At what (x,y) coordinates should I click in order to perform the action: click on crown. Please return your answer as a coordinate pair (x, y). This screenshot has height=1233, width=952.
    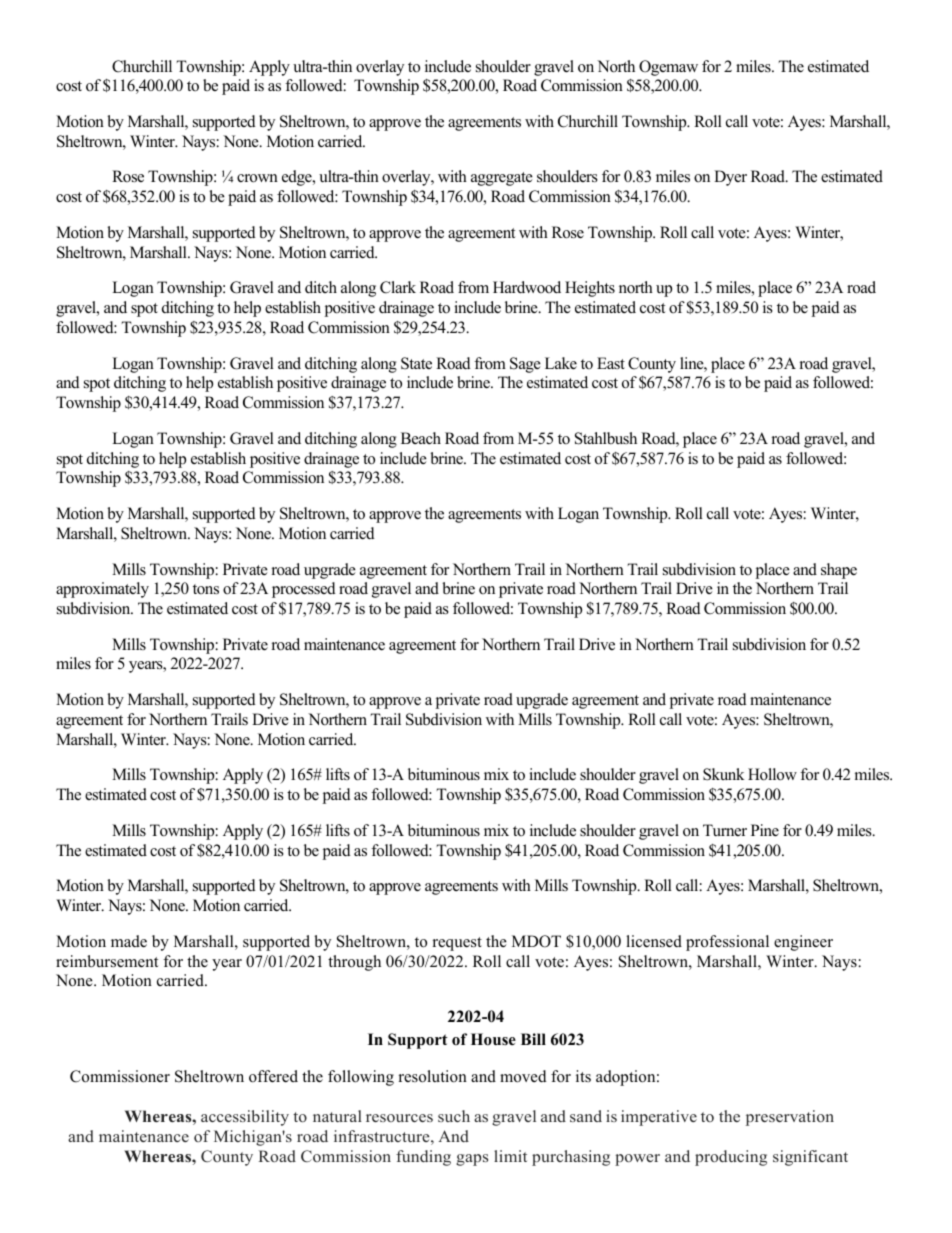
    Looking at the image, I should click on (257, 178).
